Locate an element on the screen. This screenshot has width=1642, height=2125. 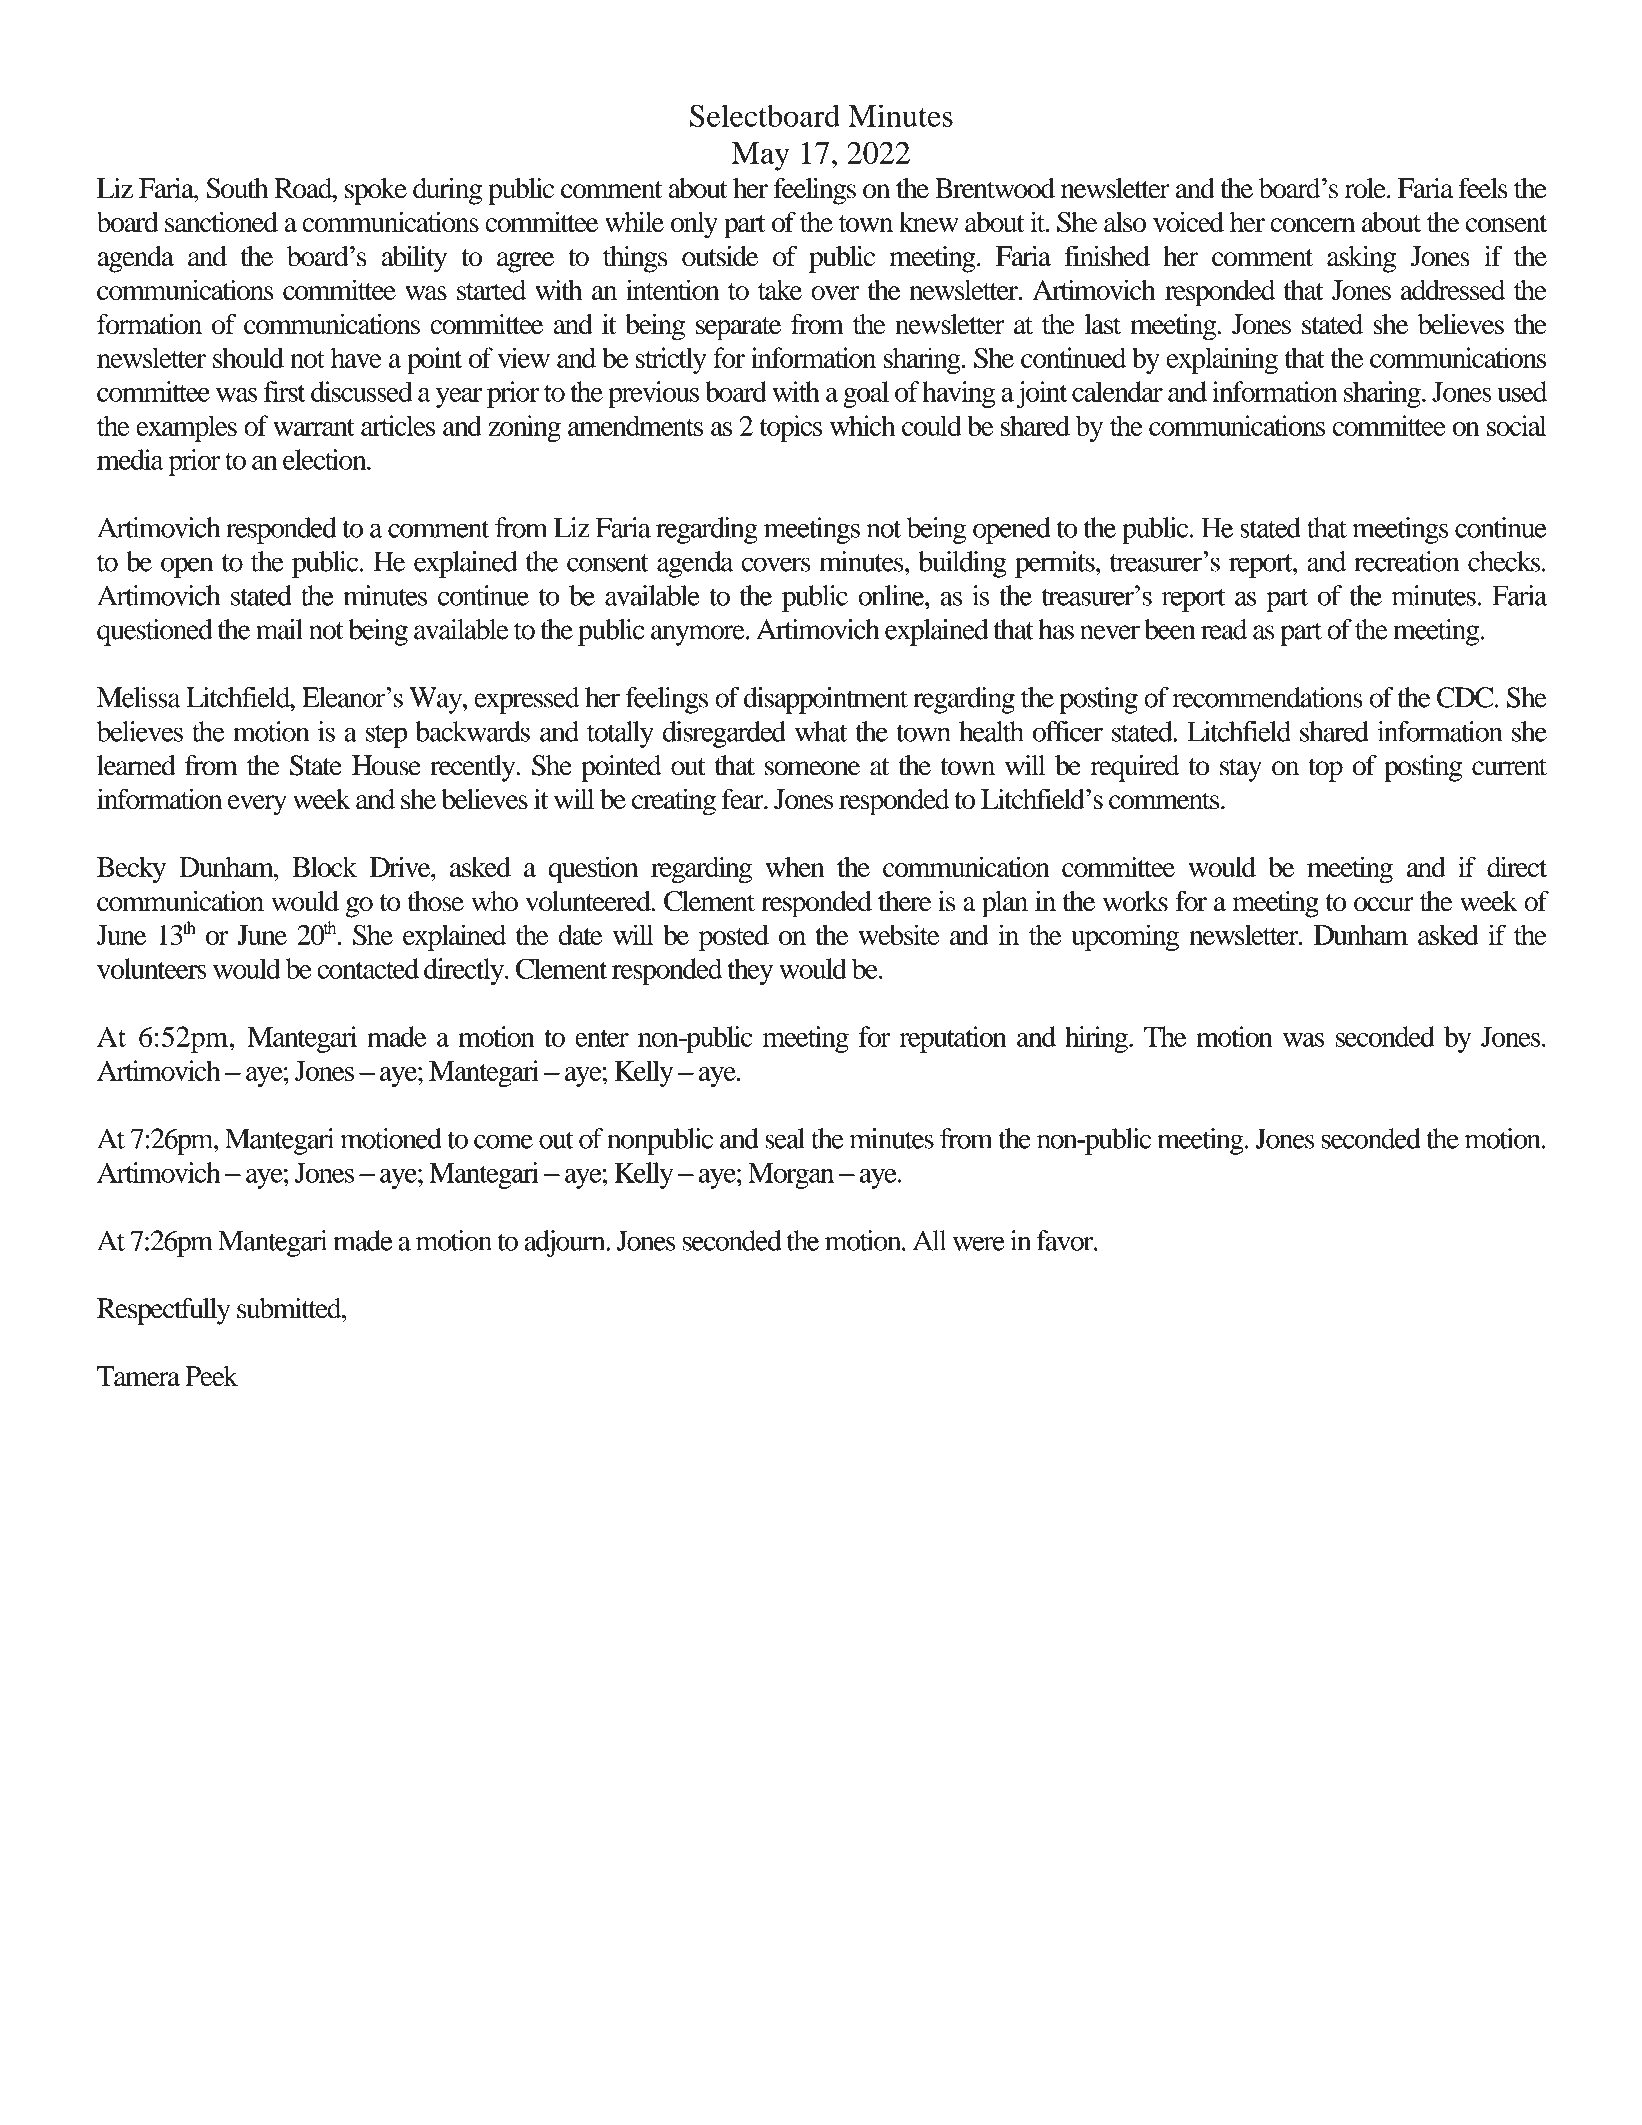
were is located at coordinates (979, 1243).
